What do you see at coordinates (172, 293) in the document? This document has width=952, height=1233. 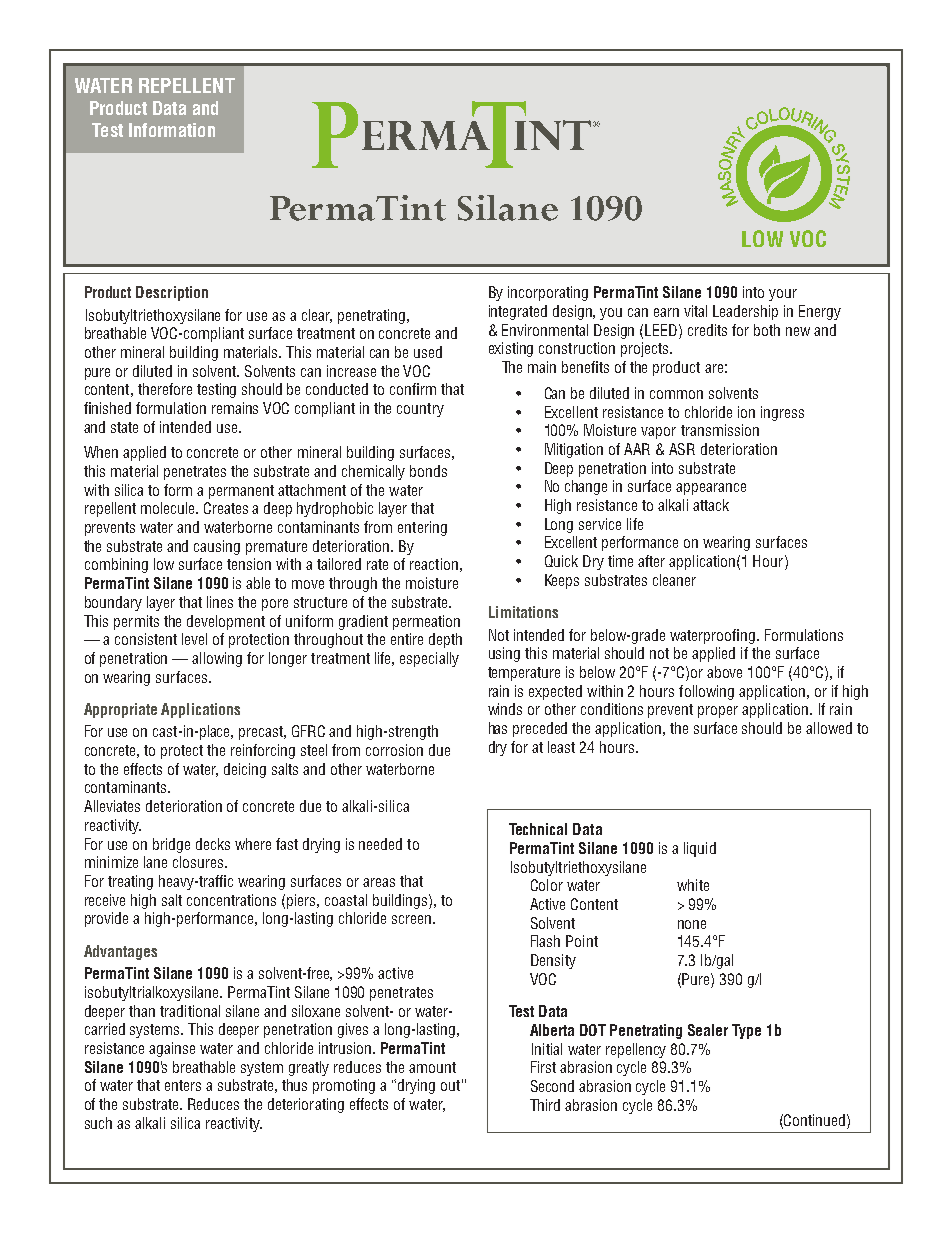 I see `Description` at bounding box center [172, 293].
